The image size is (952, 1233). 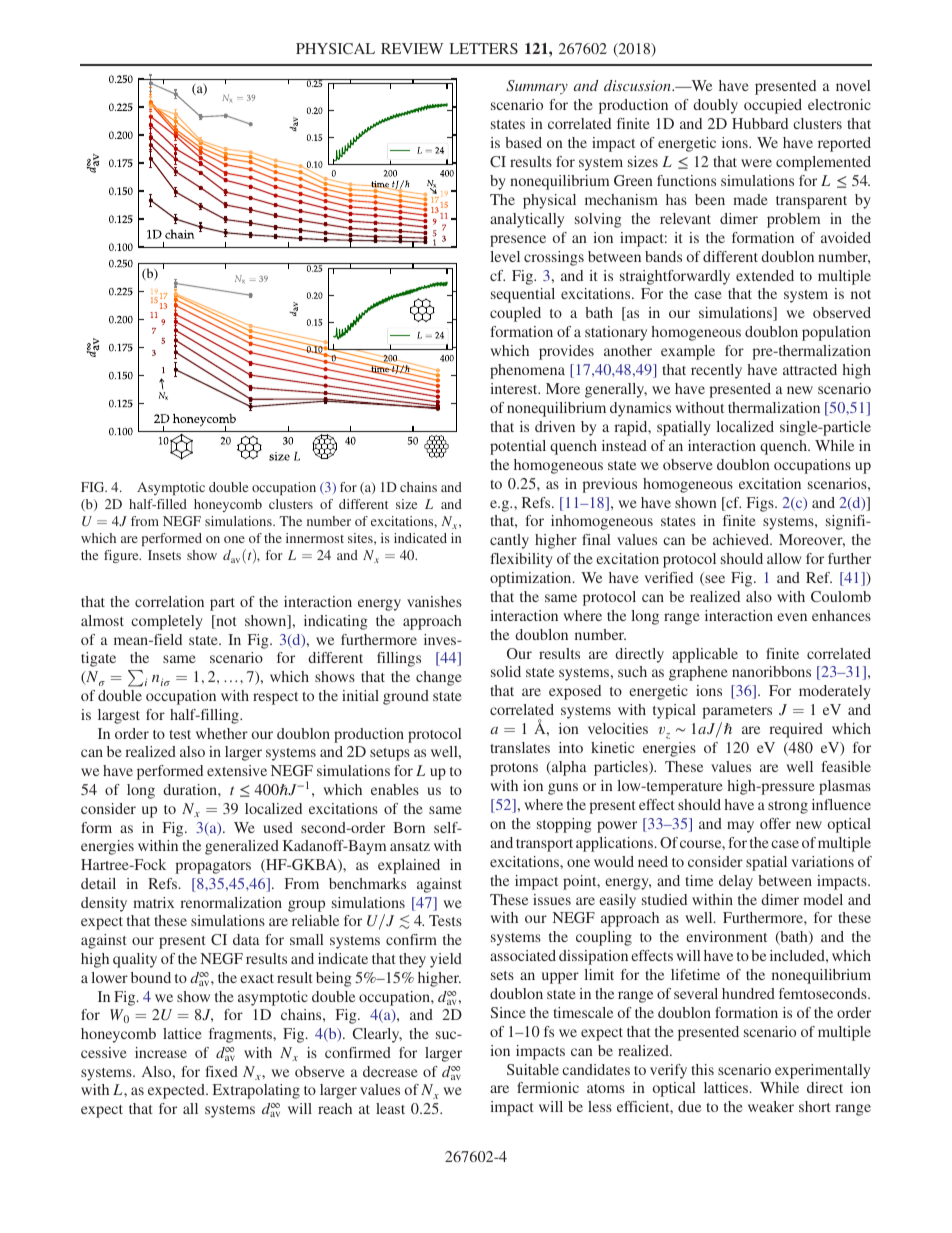 What do you see at coordinates (222, 733) in the document?
I see `whether` at bounding box center [222, 733].
